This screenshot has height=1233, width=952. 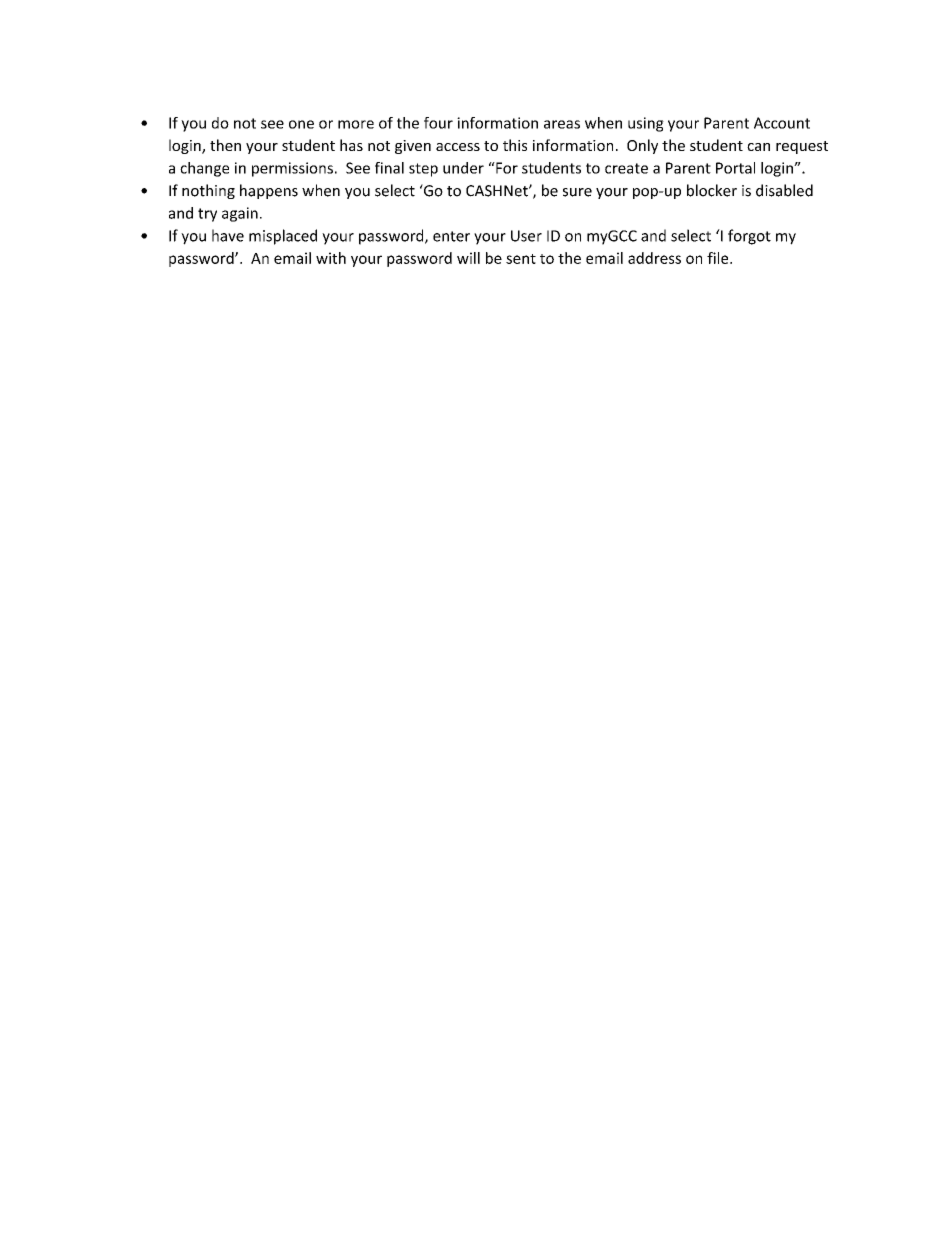 I want to click on happens, so click(x=269, y=191).
